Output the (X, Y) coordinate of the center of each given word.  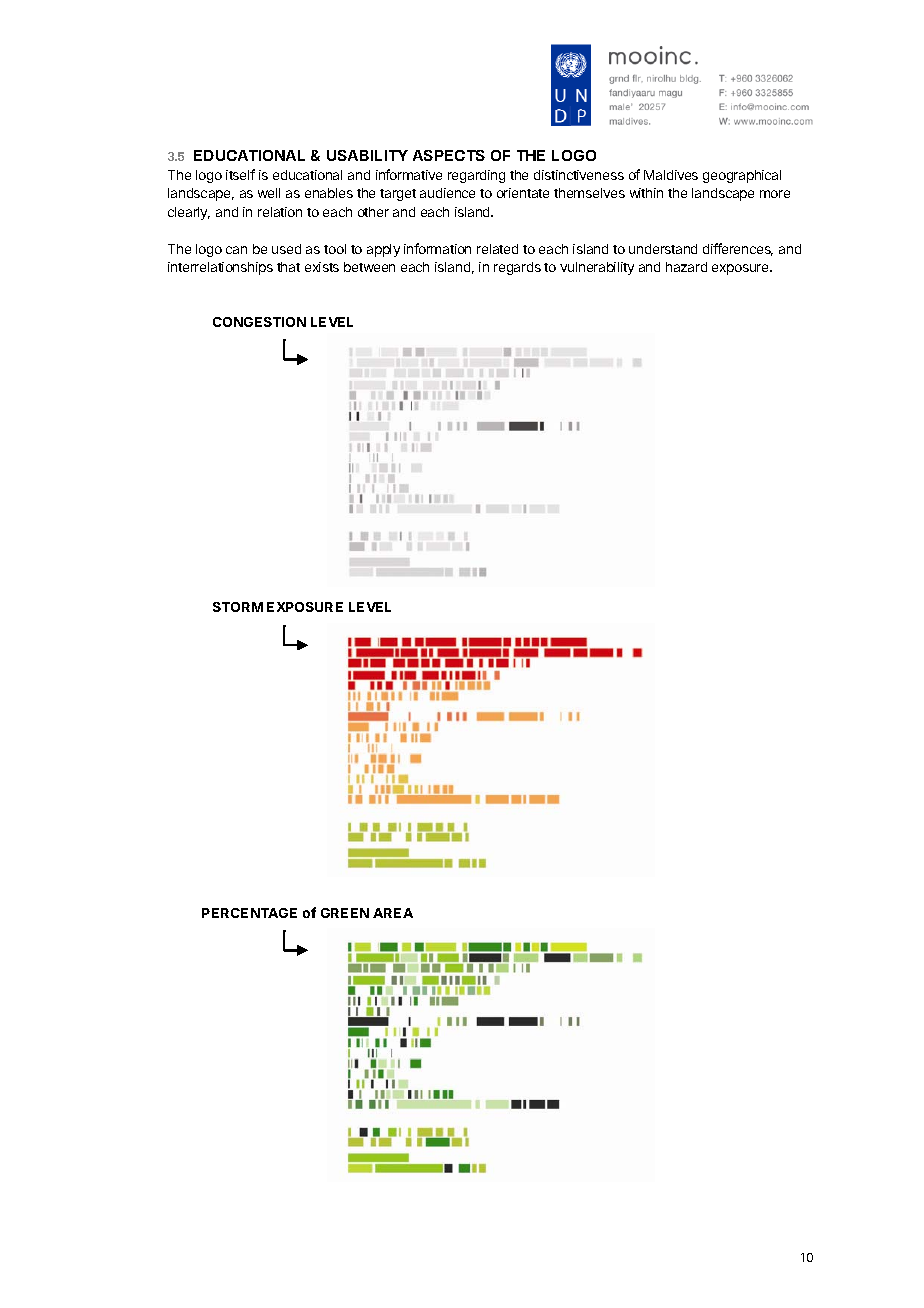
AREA (393, 913)
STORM (238, 607)
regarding (476, 176)
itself (240, 174)
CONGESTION (259, 322)
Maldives (671, 175)
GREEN (345, 913)
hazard (686, 267)
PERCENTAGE (249, 913)
